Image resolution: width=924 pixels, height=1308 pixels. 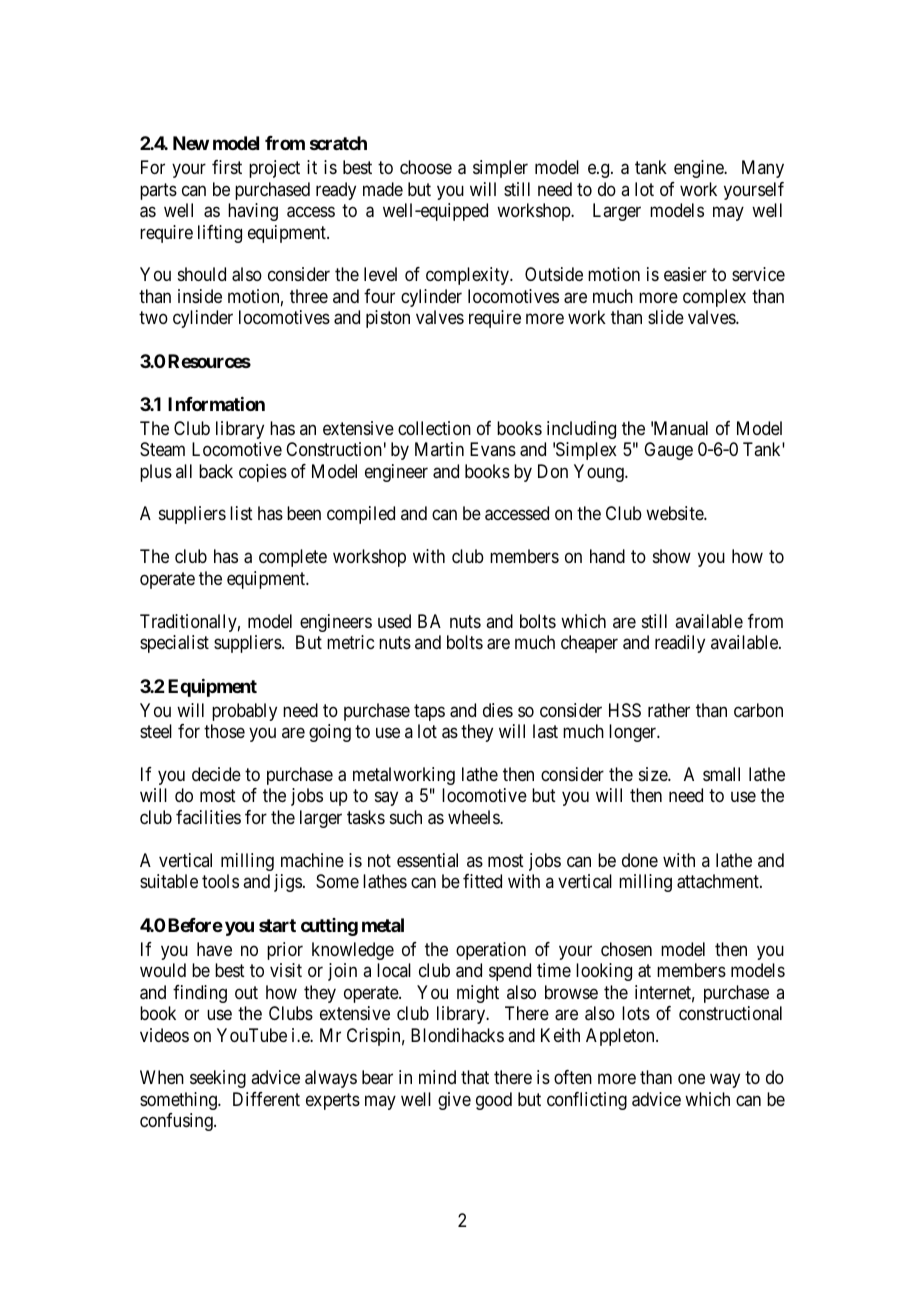 What do you see at coordinates (216, 404) in the image?
I see `Information` at bounding box center [216, 404].
